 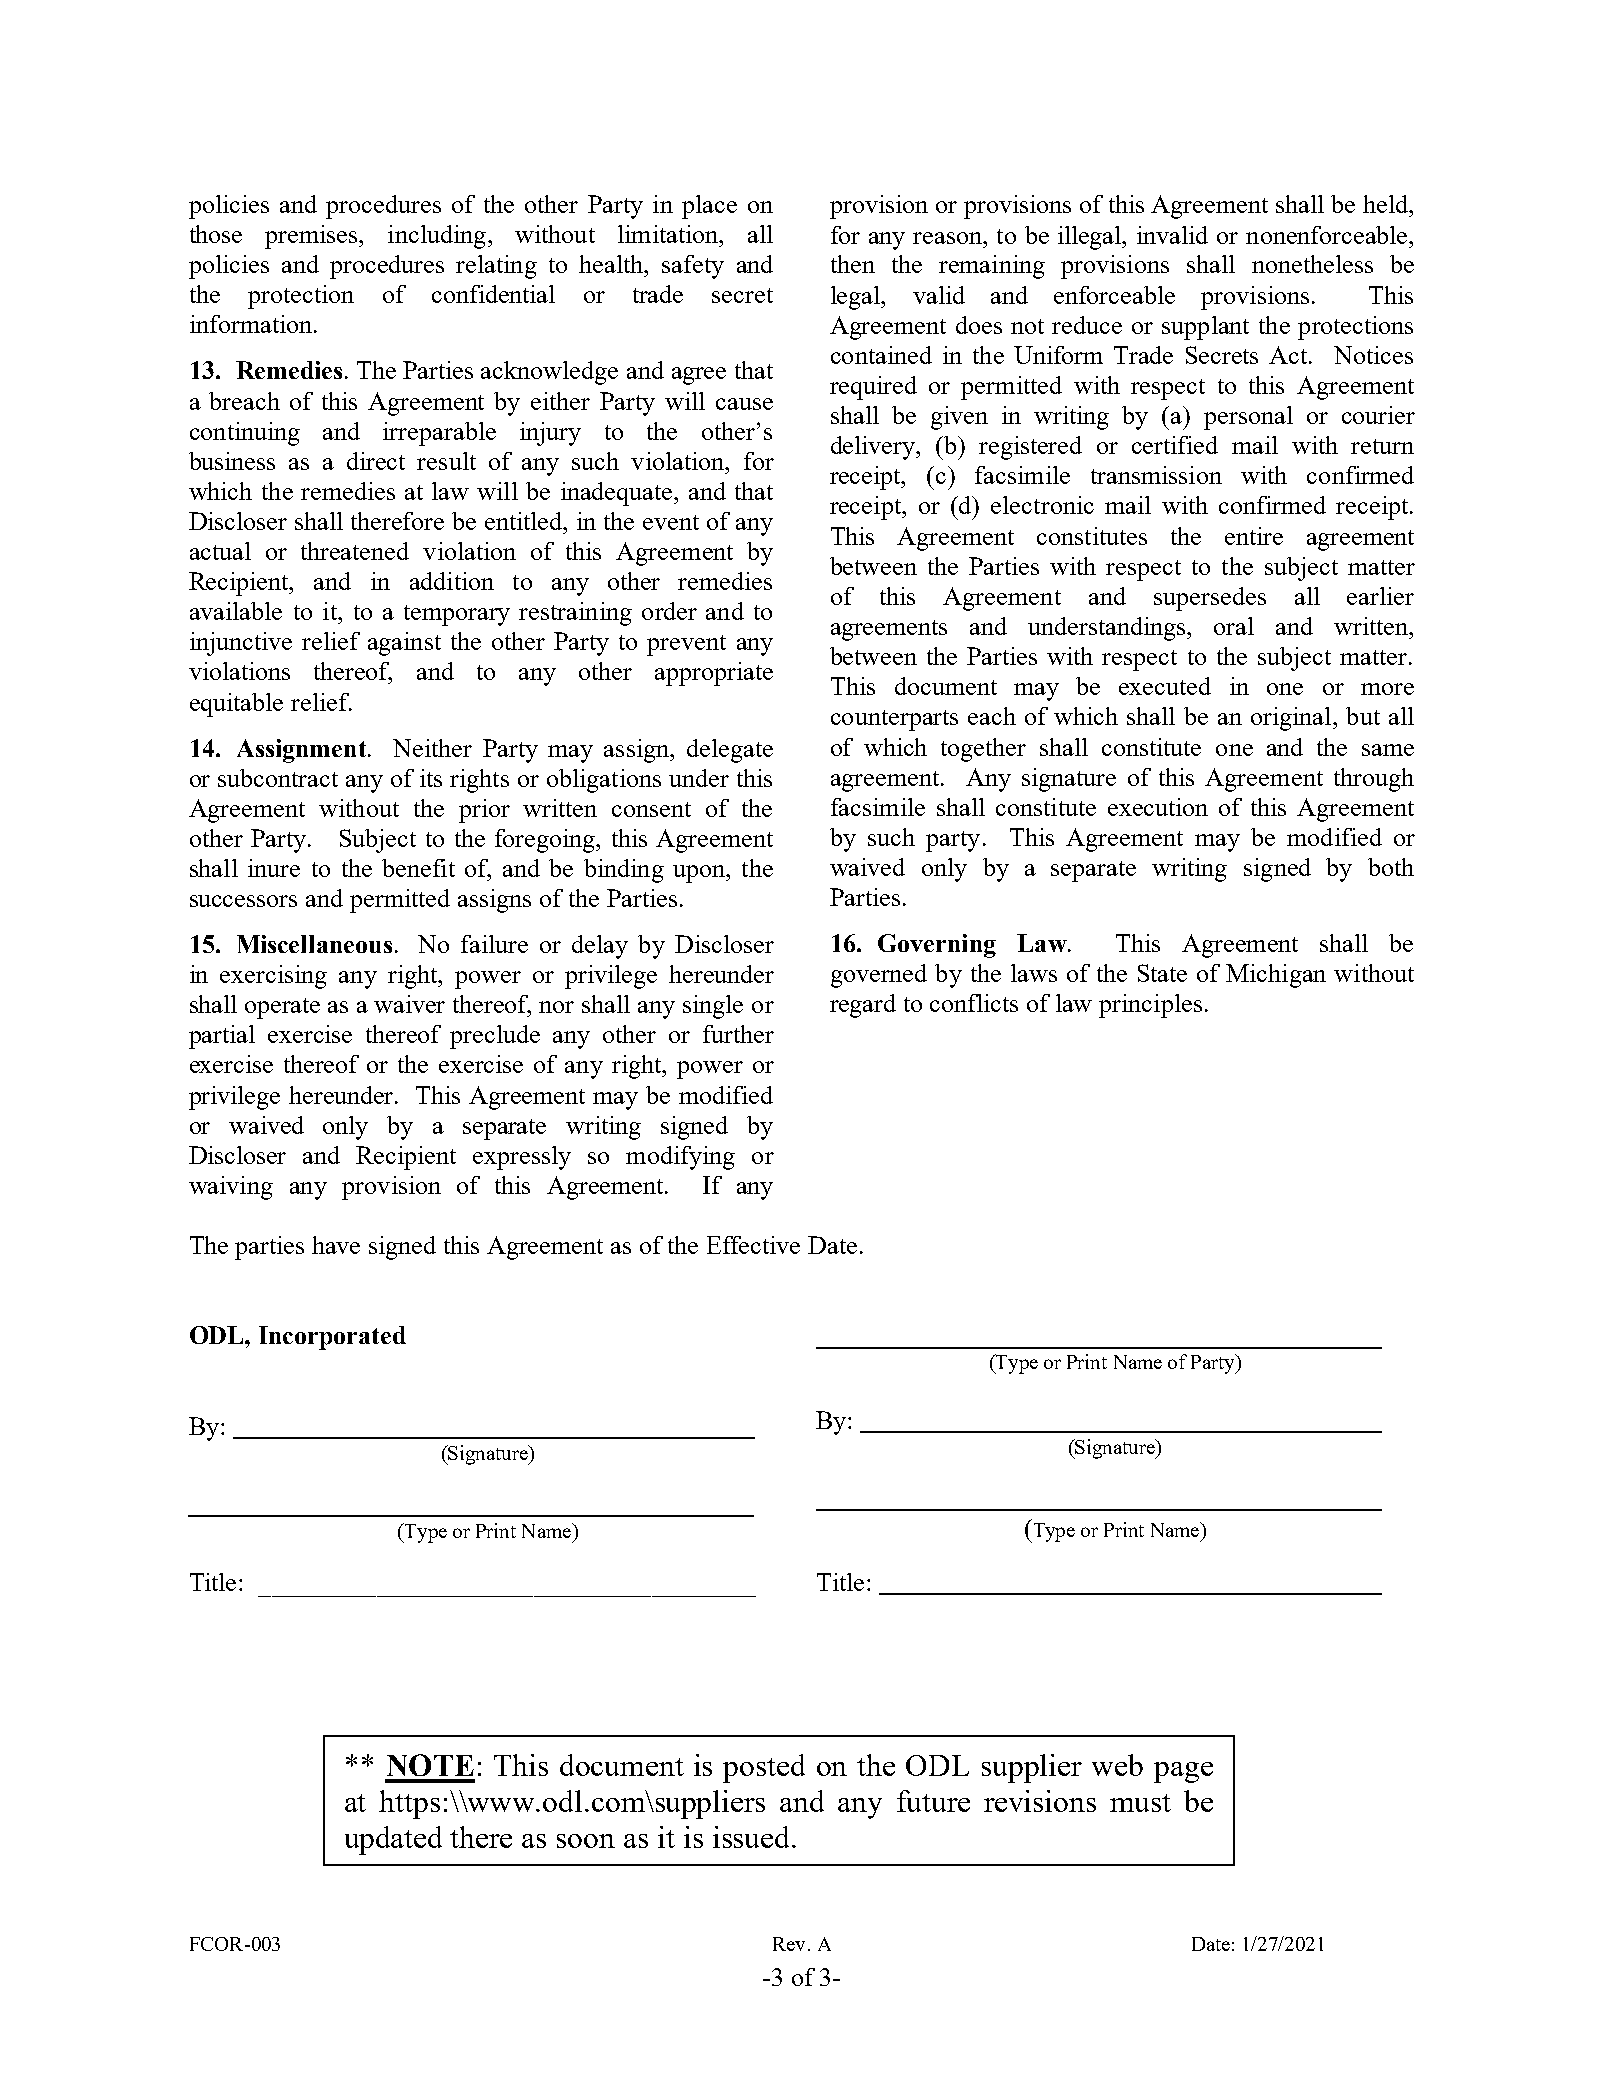 What do you see at coordinates (764, 1768) in the screenshot?
I see `posted` at bounding box center [764, 1768].
